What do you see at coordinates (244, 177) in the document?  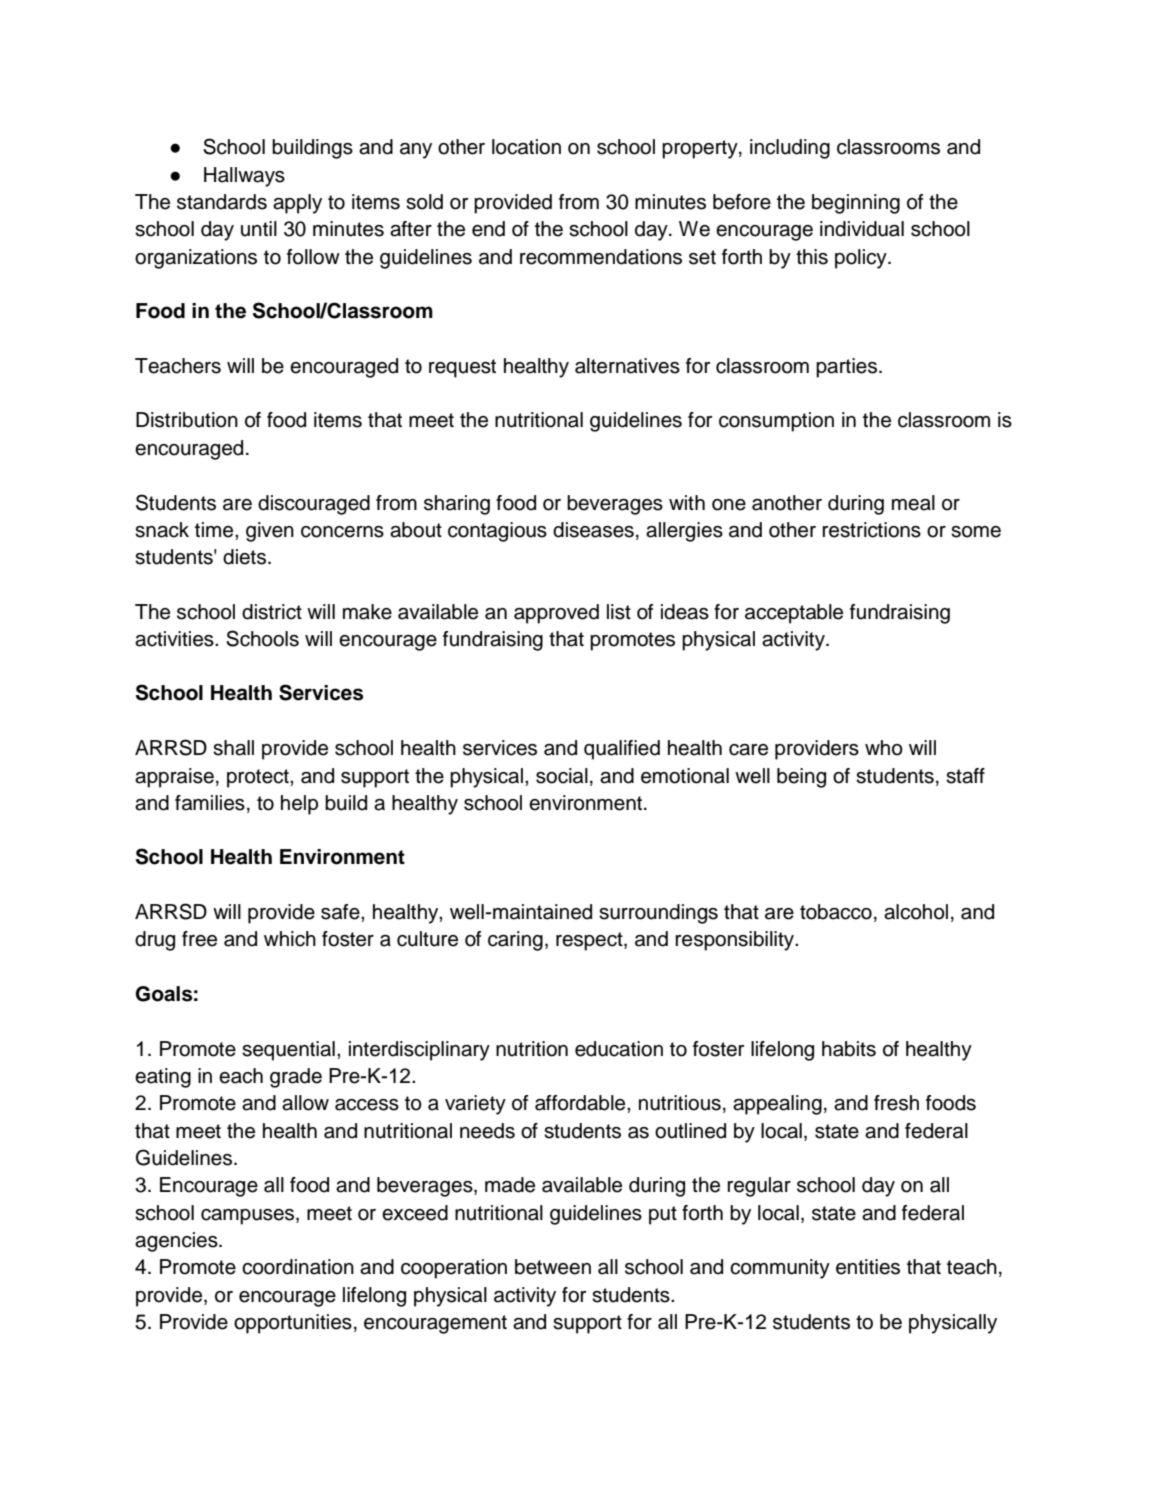 I see `Hallways` at bounding box center [244, 177].
